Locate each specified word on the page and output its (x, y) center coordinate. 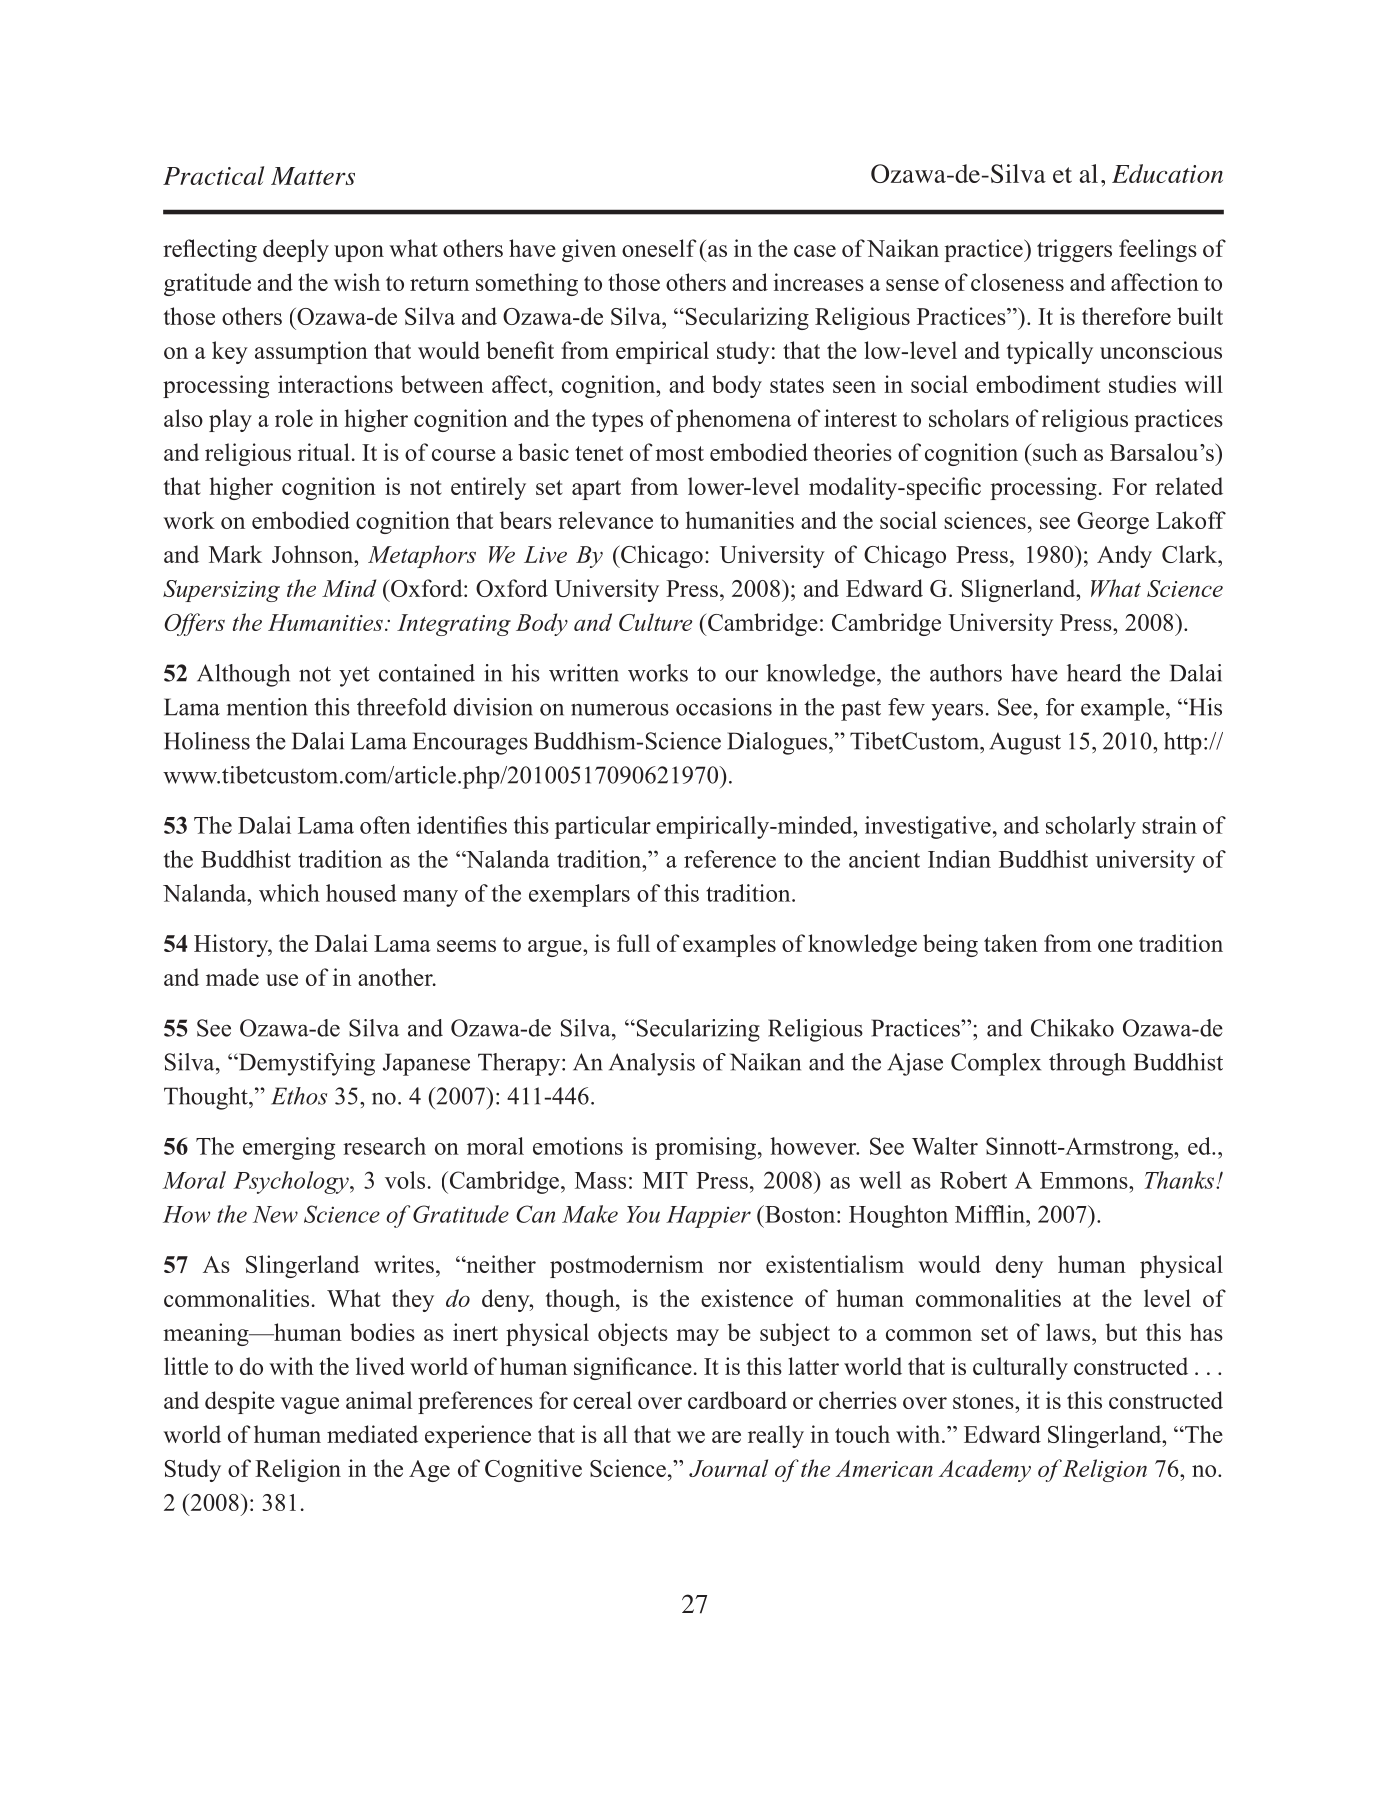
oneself (659, 248)
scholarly (1091, 827)
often (385, 825)
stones (984, 1401)
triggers (1074, 250)
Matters (313, 176)
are (726, 1437)
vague (309, 1405)
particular (603, 827)
